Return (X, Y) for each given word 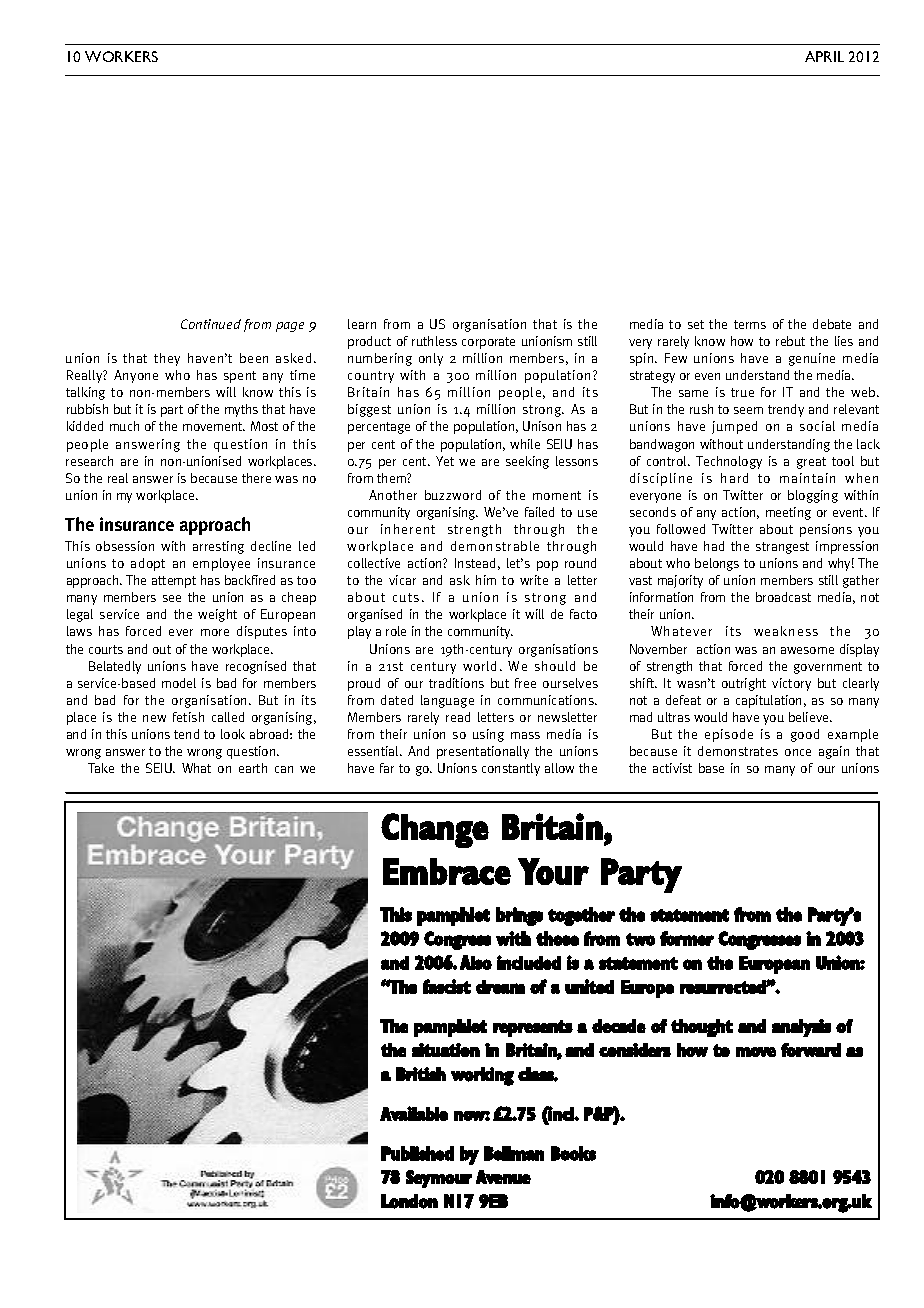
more (215, 632)
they (167, 359)
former (687, 938)
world (479, 666)
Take (101, 768)
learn (362, 324)
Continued (211, 324)
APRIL (824, 56)
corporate (488, 343)
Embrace (447, 871)
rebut (790, 341)
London (409, 1201)
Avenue (503, 1177)
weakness (786, 631)
